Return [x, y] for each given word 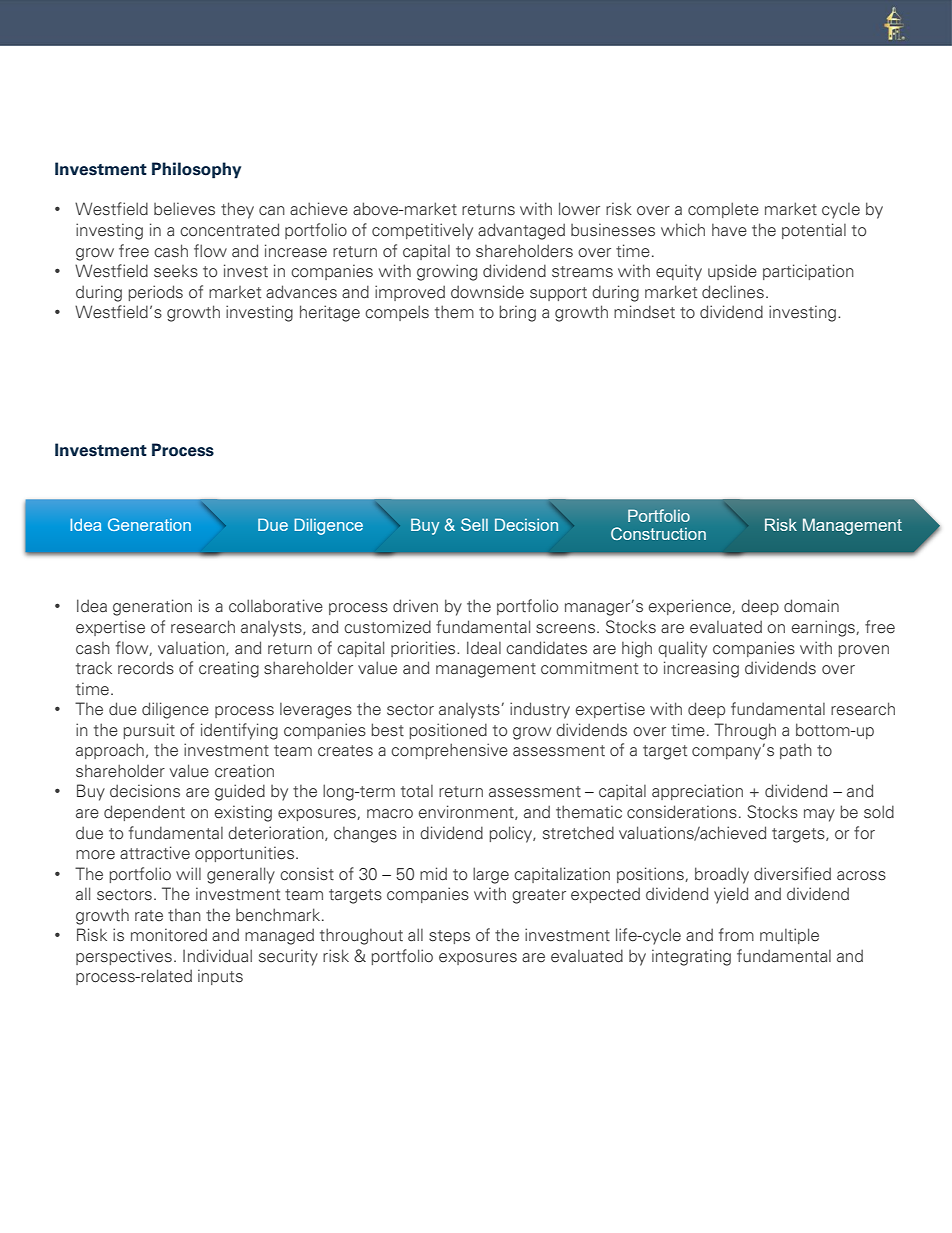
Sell [474, 524]
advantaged [521, 231]
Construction [658, 533]
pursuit [149, 731]
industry [540, 710]
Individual [217, 956]
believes [184, 209]
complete [723, 210]
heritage [330, 313]
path [796, 751]
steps [449, 937]
